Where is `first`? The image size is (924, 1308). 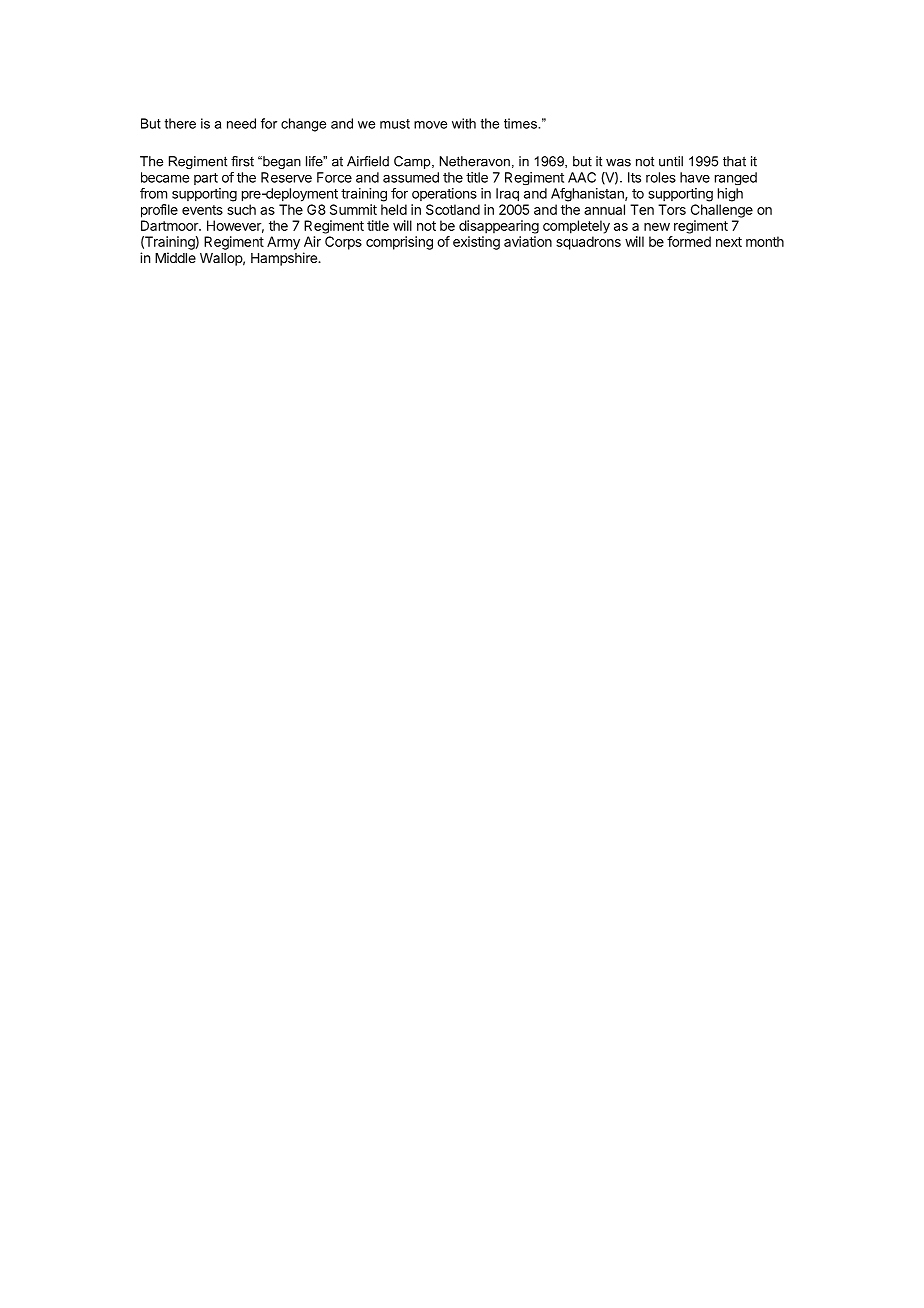
first is located at coordinates (242, 161).
